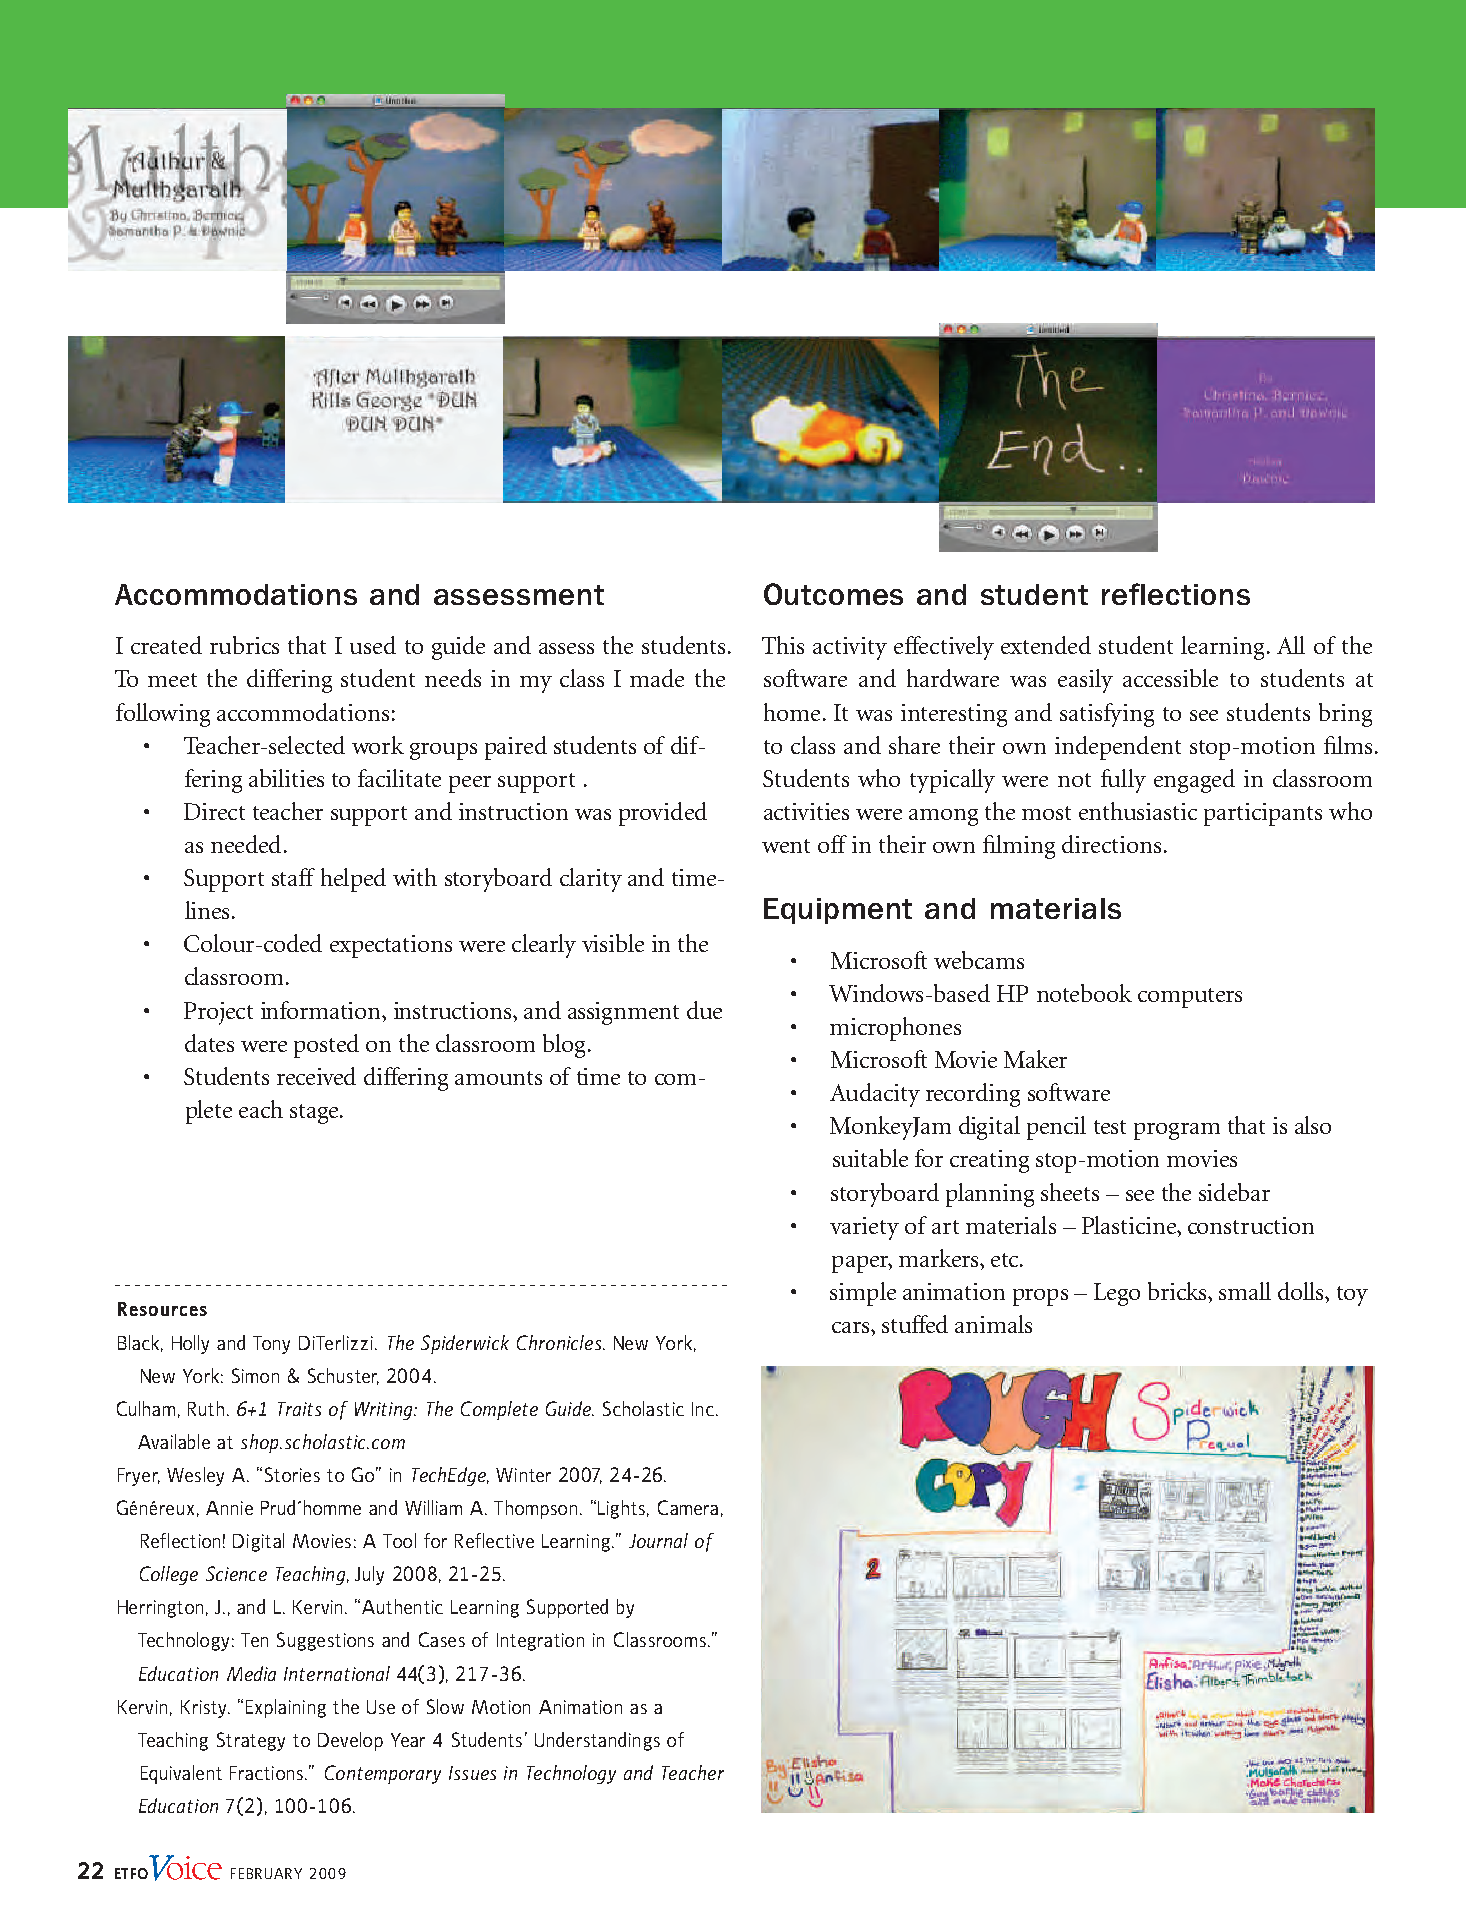  Describe the element at coordinates (251, 1741) in the image. I see `Strategy` at that location.
